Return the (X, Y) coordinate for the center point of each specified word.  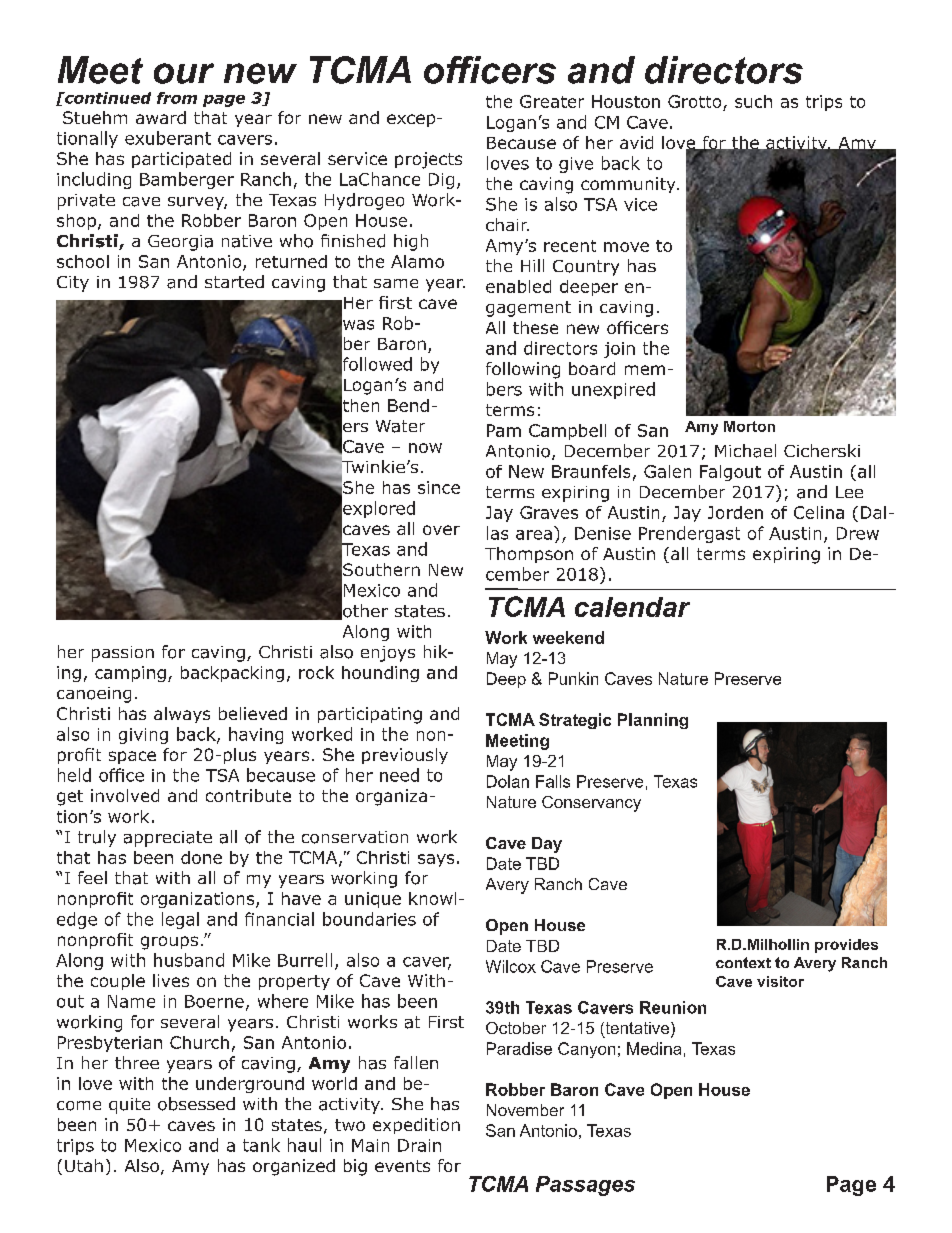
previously (405, 756)
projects (428, 160)
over (441, 530)
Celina (819, 512)
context (743, 962)
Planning (653, 721)
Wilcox (511, 966)
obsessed (196, 1104)
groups (169, 943)
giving (143, 736)
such (753, 101)
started (234, 281)
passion (123, 654)
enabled (518, 286)
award (161, 117)
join (619, 350)
